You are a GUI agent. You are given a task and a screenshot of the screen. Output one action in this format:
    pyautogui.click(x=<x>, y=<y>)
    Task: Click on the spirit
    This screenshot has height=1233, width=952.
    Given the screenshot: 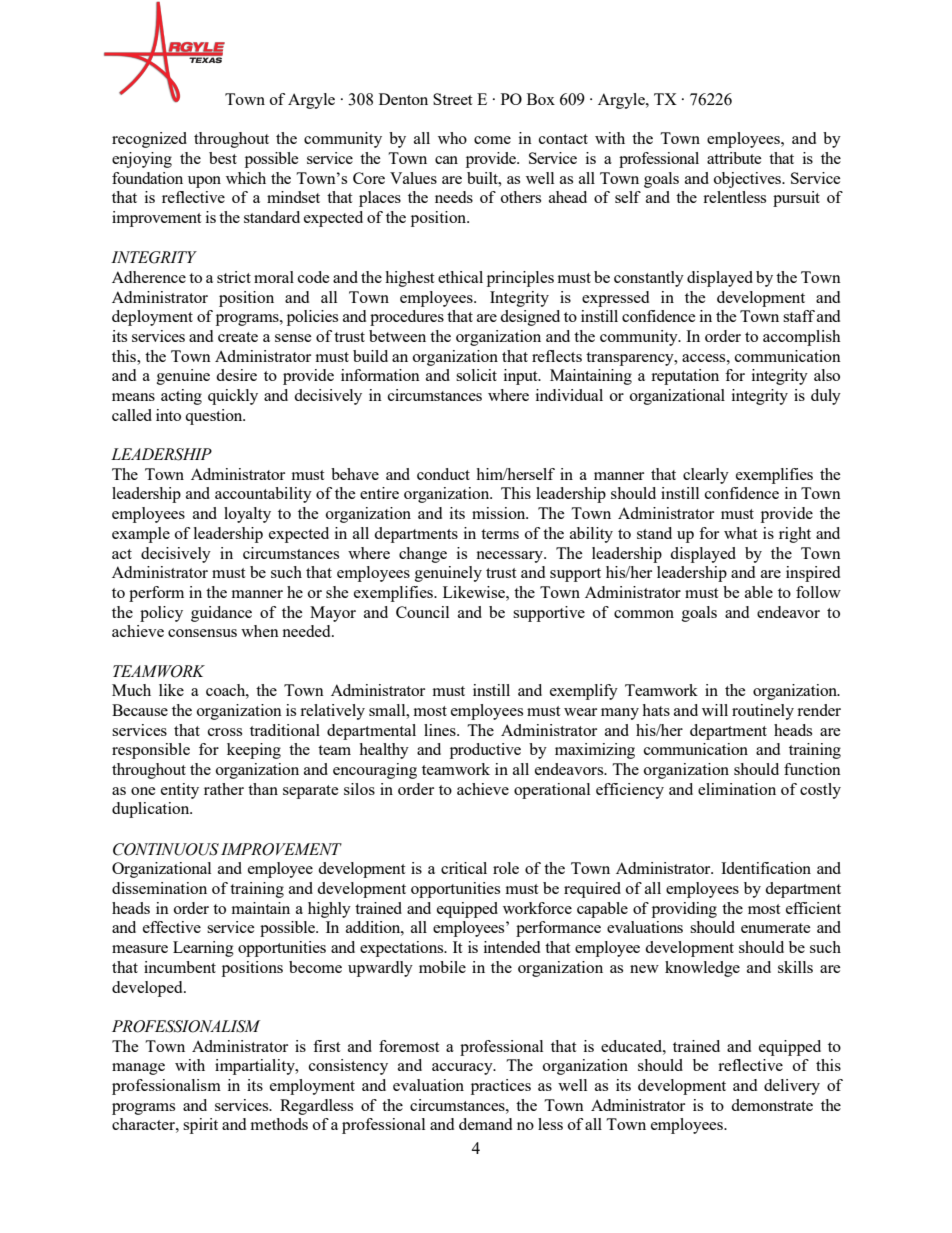 What is the action you would take?
    pyautogui.click(x=200, y=1126)
